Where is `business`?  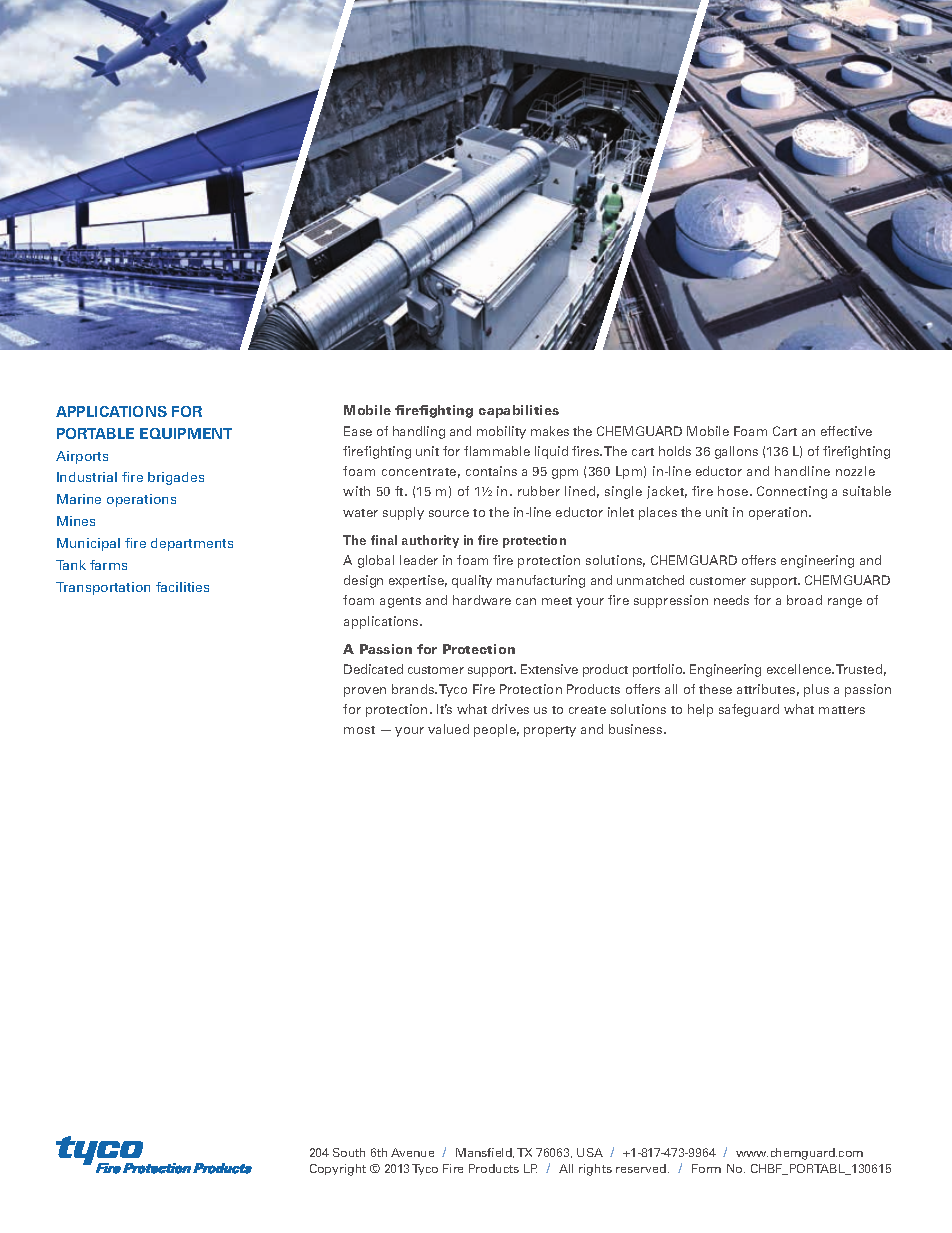
business is located at coordinates (637, 729).
